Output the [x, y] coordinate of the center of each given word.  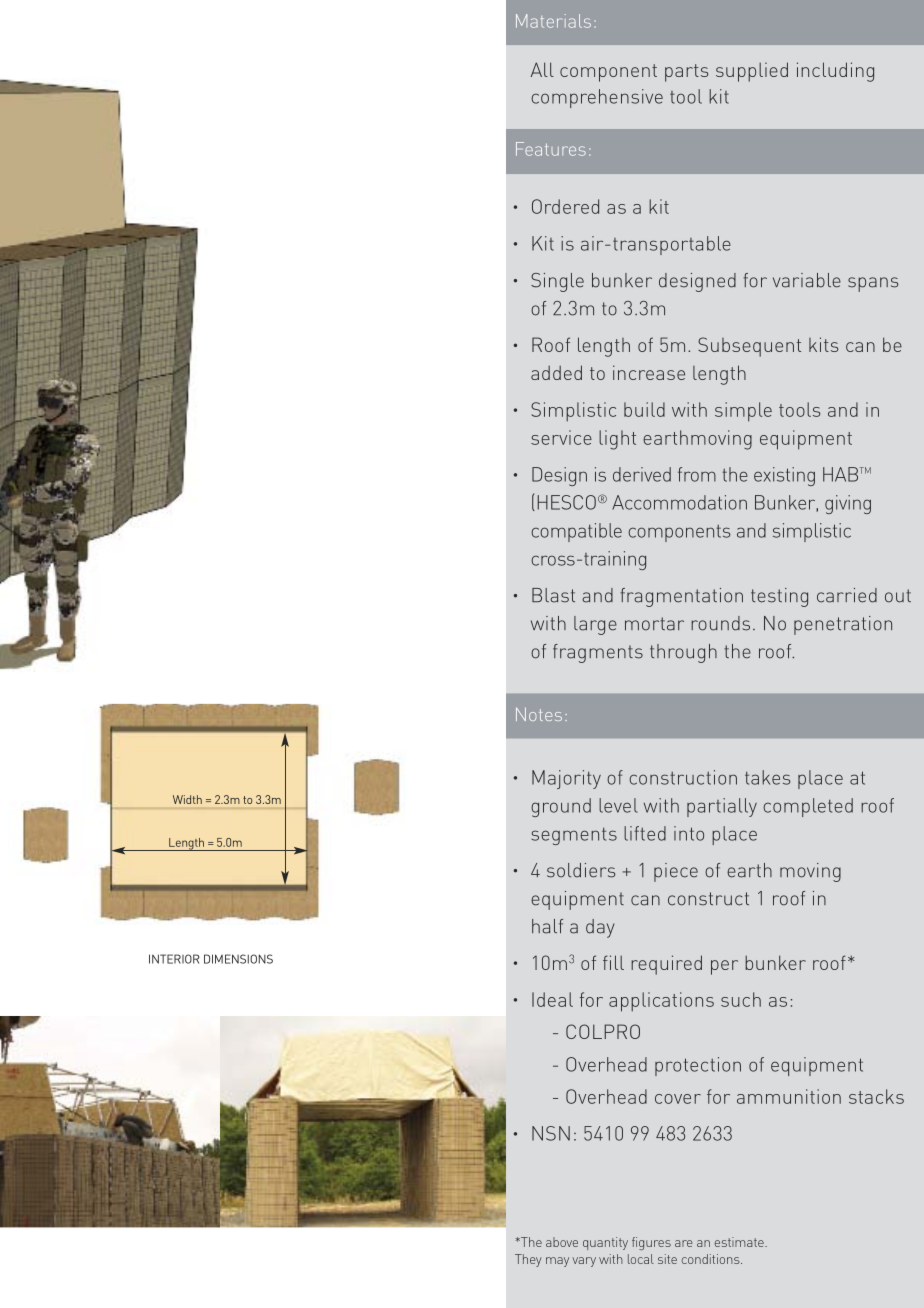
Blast [553, 595]
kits [823, 344]
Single [557, 282]
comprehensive [597, 98]
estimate [740, 1242]
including [835, 72]
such [741, 999]
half [547, 926]
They [528, 1260]
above [562, 1242]
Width [187, 799]
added [556, 372]
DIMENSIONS [238, 959]
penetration [843, 625]
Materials [553, 21]
